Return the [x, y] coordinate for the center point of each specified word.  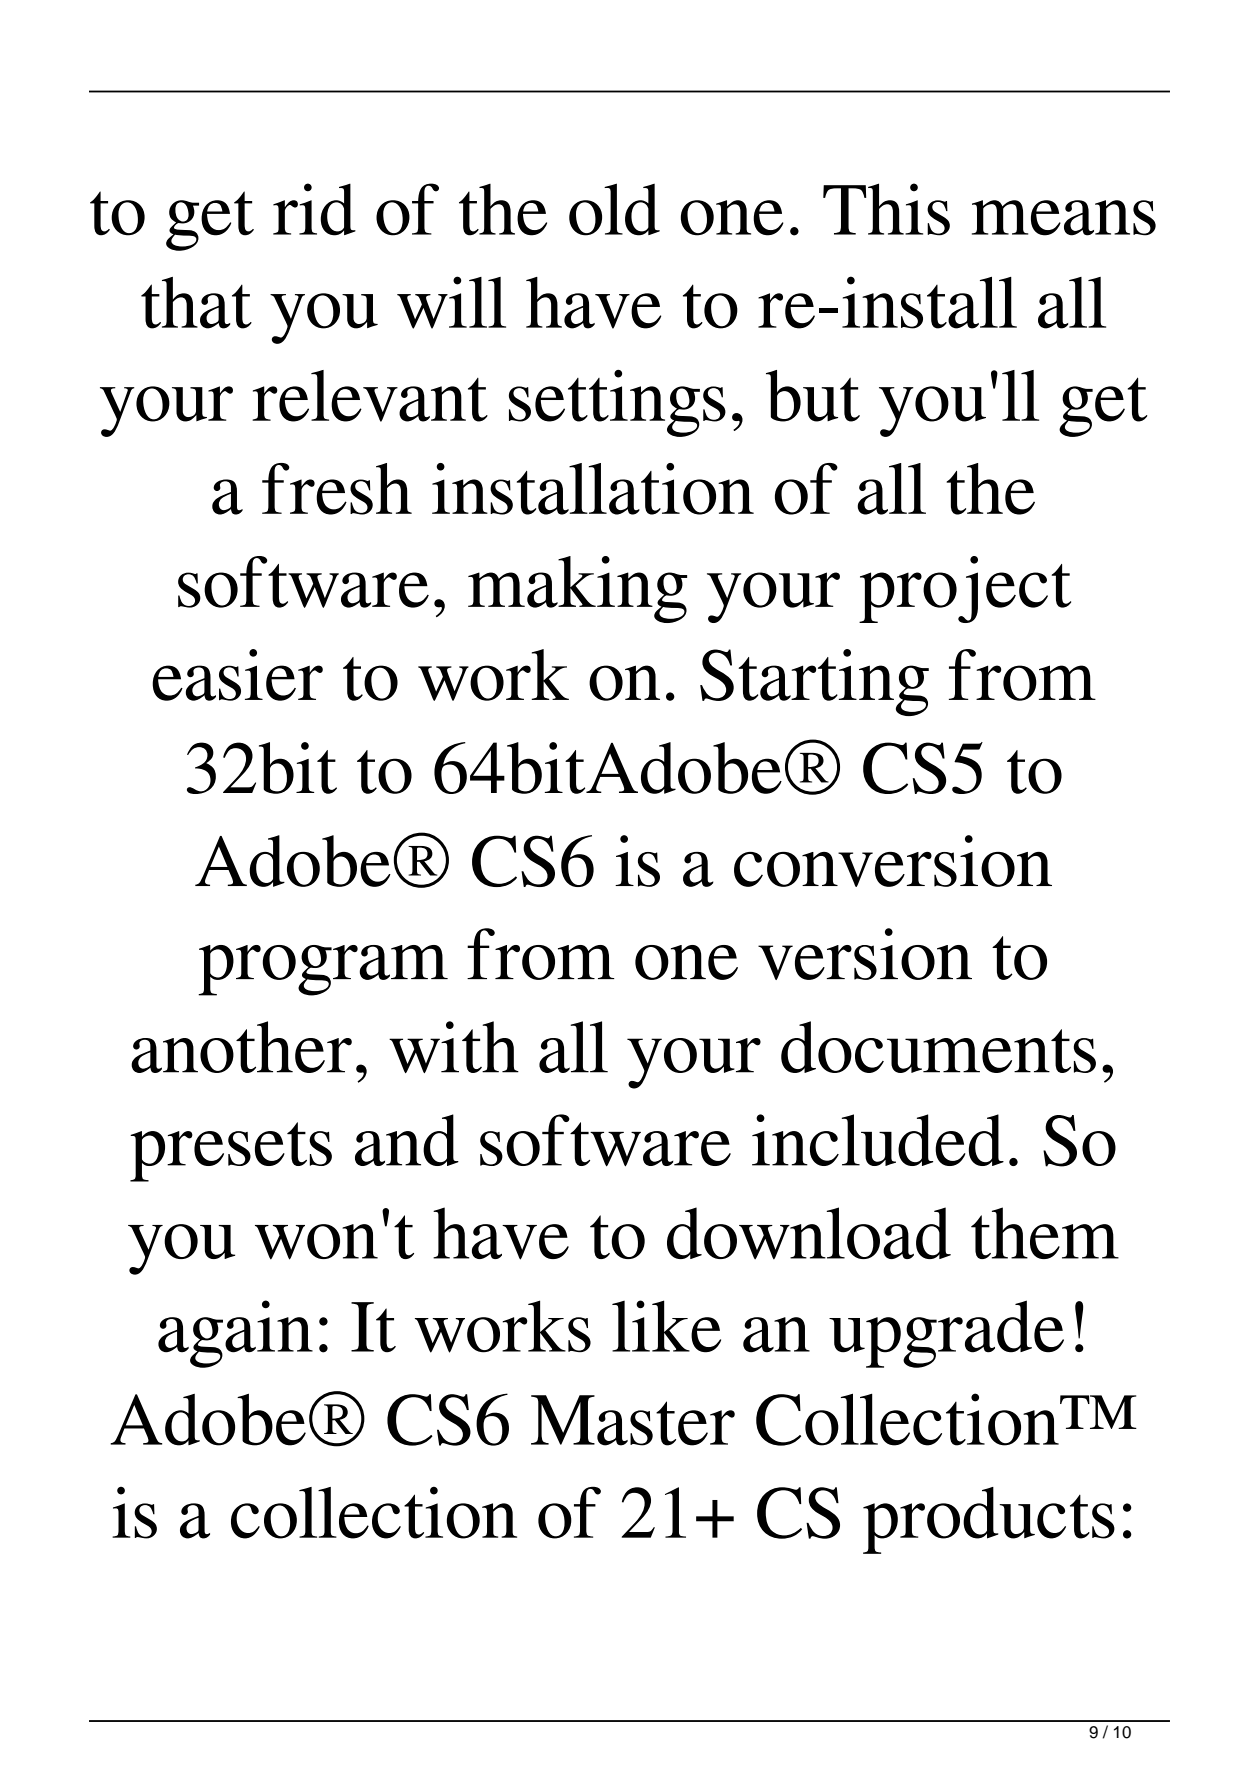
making [577, 589]
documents [938, 1047]
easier [237, 675]
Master [633, 1420]
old [614, 209]
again [235, 1334]
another [241, 1047]
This [886, 209]
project [965, 589]
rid [314, 209]
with [454, 1047]
